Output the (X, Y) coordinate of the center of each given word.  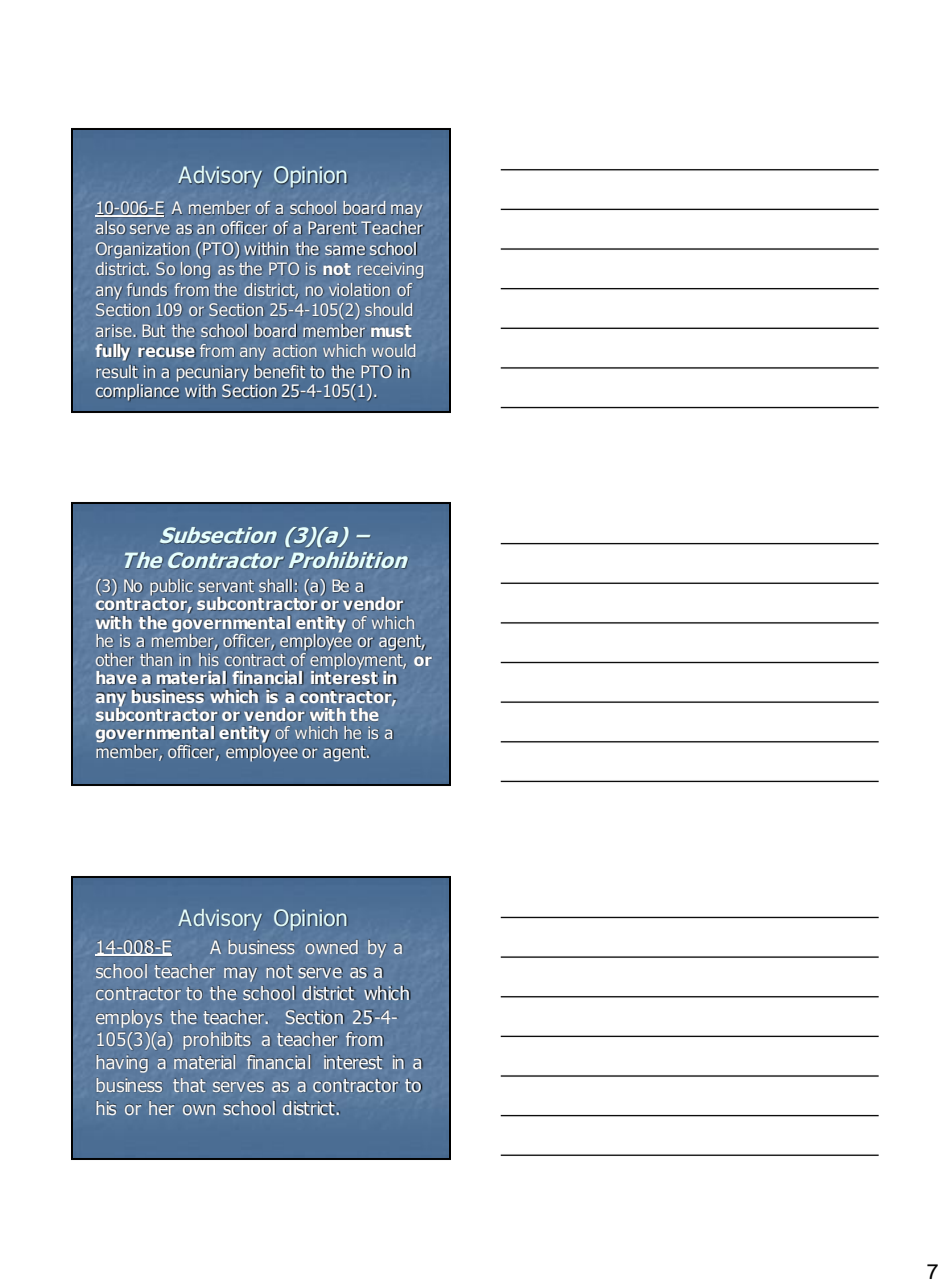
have (116, 678)
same (345, 250)
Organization (142, 250)
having (122, 1063)
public (172, 587)
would (393, 351)
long (196, 270)
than (156, 659)
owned (332, 947)
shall (276, 585)
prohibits (218, 1041)
